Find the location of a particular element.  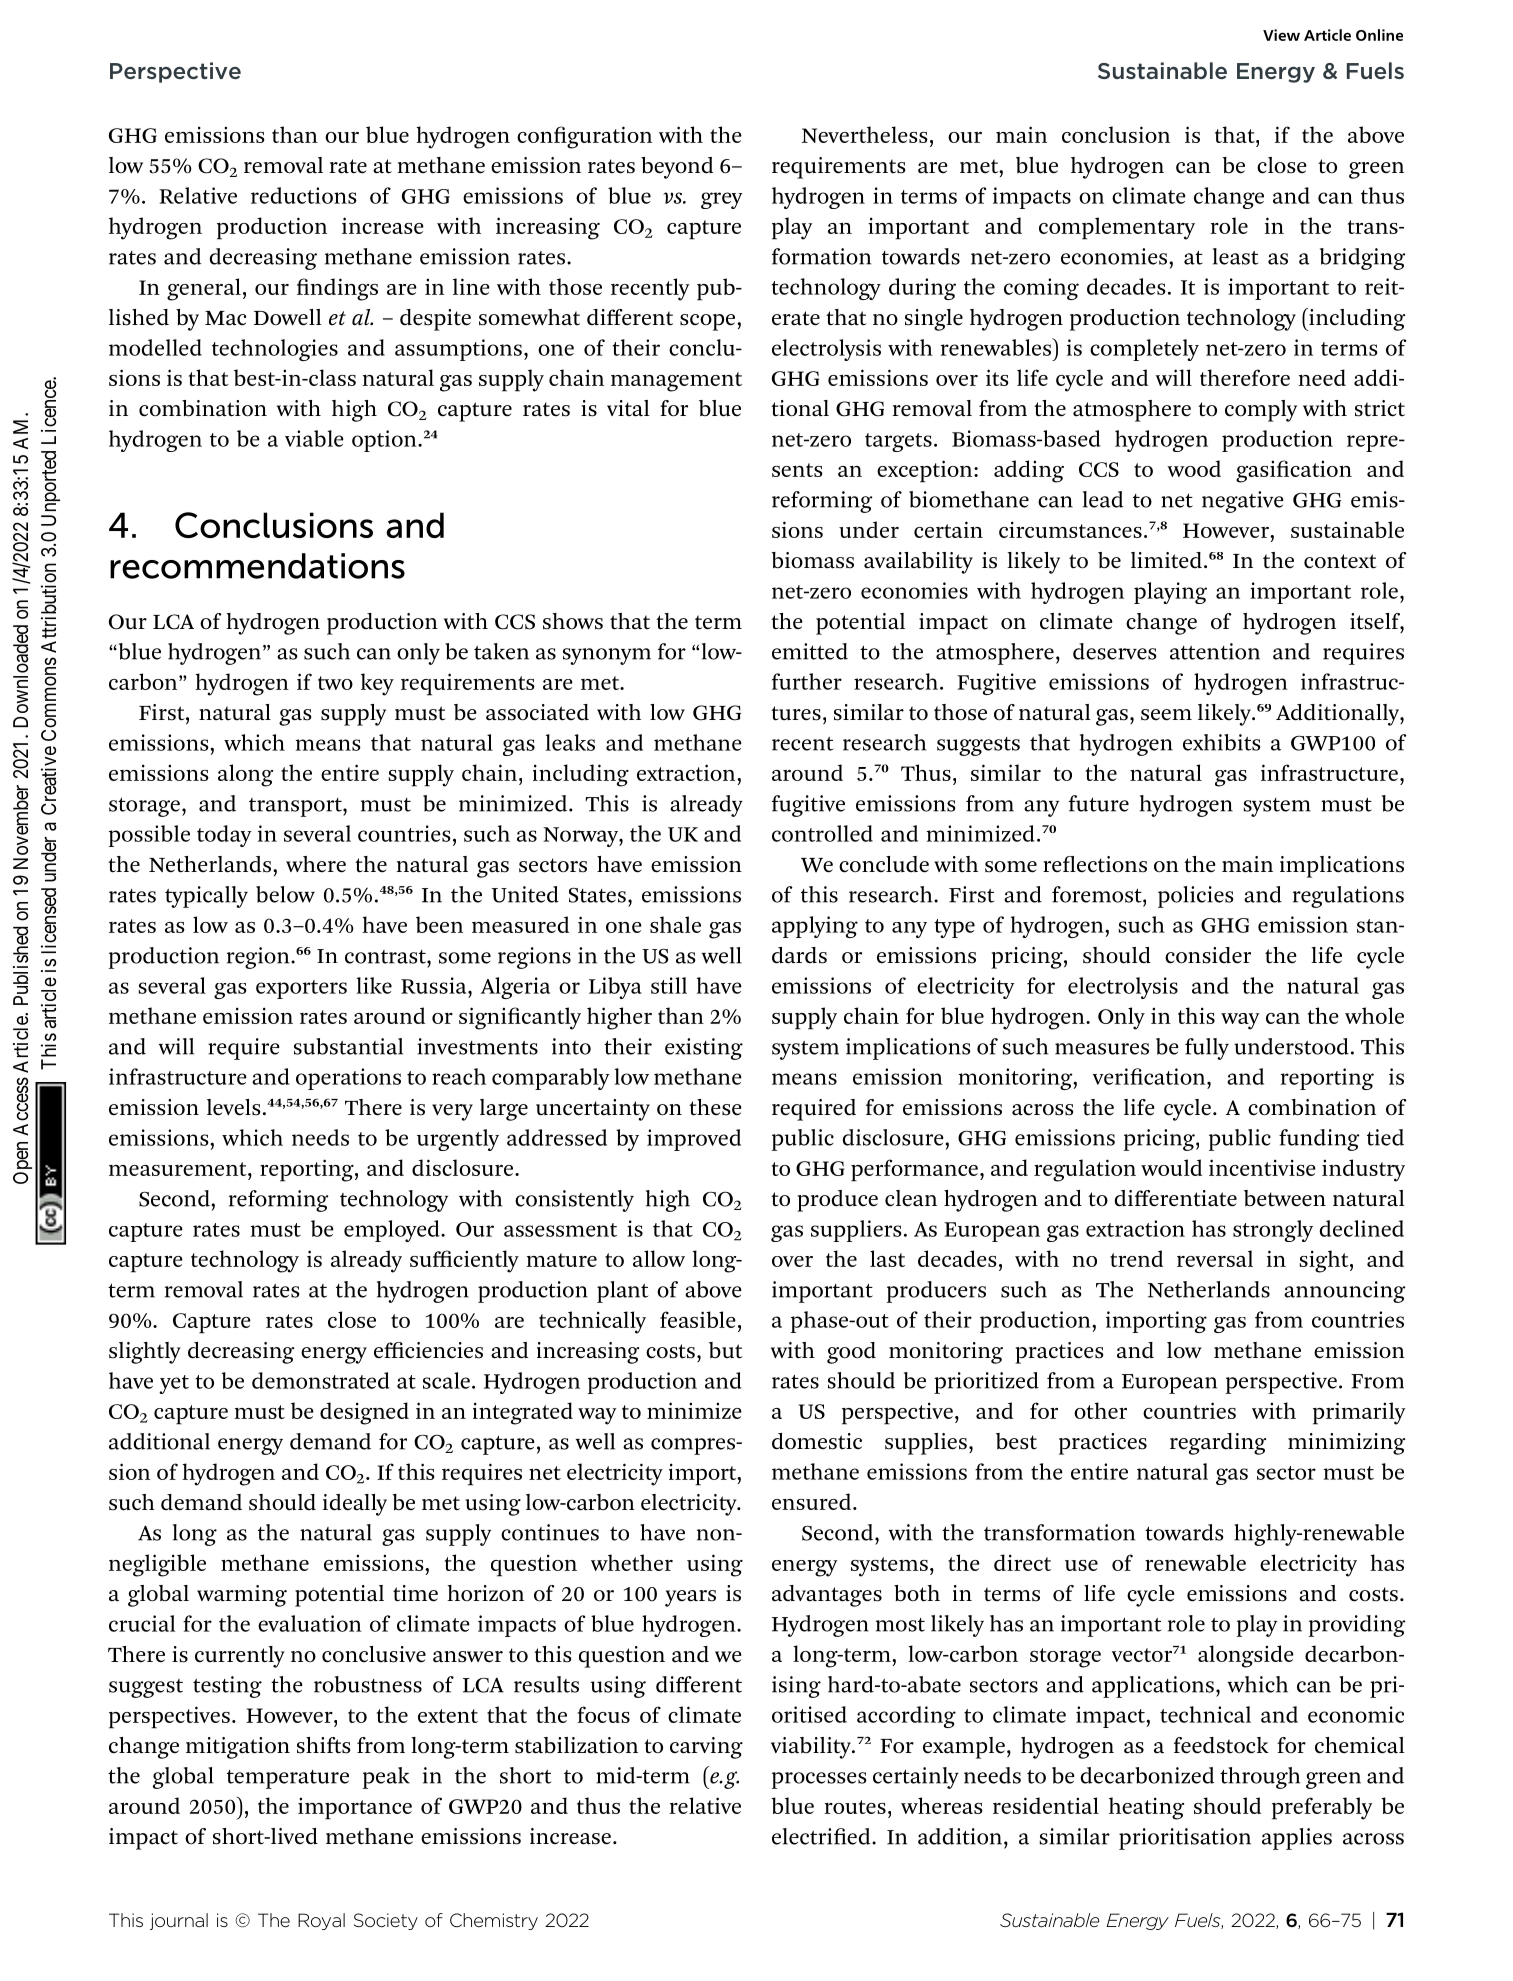

exporters is located at coordinates (301, 989).
